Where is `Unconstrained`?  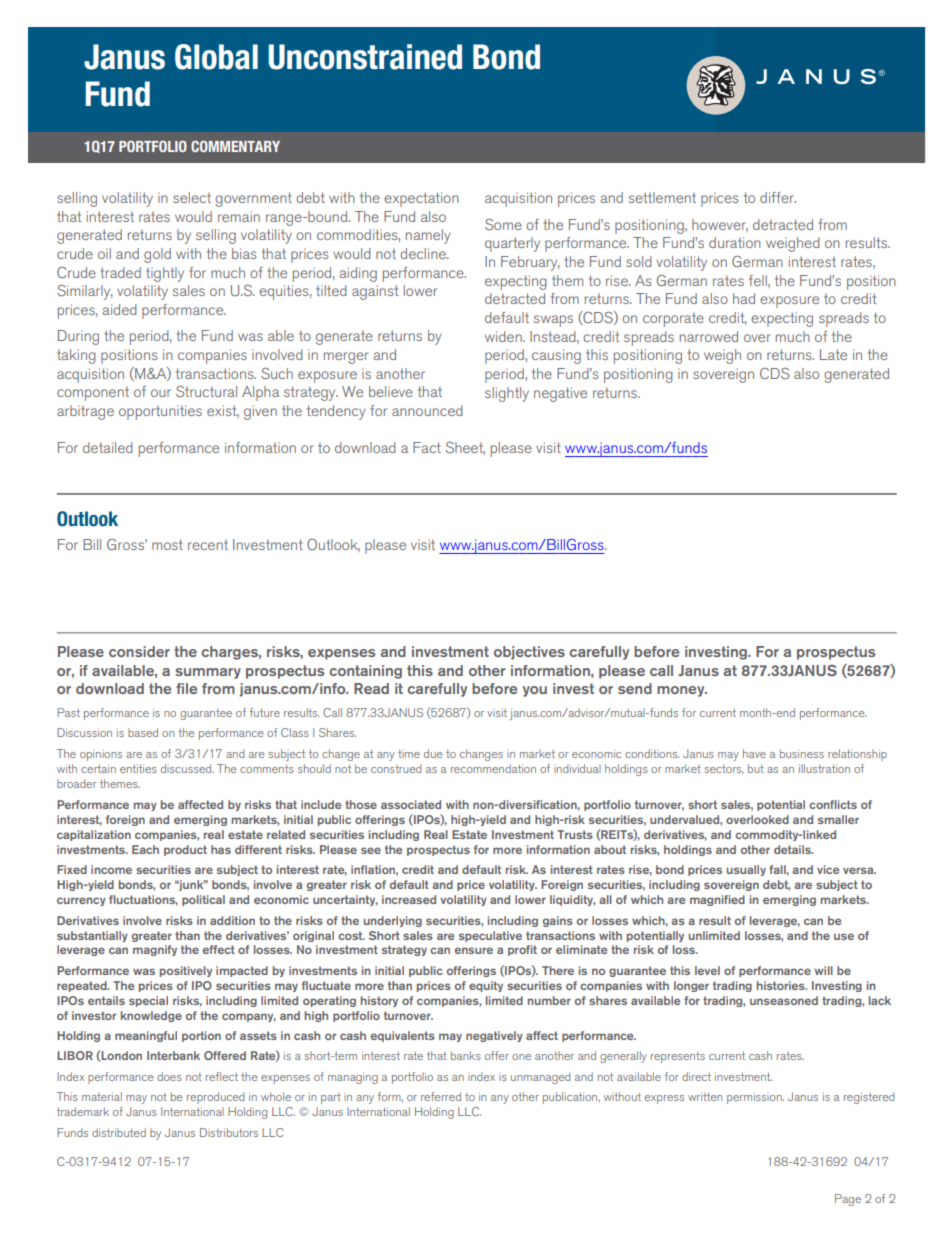
Unconstrained is located at coordinates (365, 57).
